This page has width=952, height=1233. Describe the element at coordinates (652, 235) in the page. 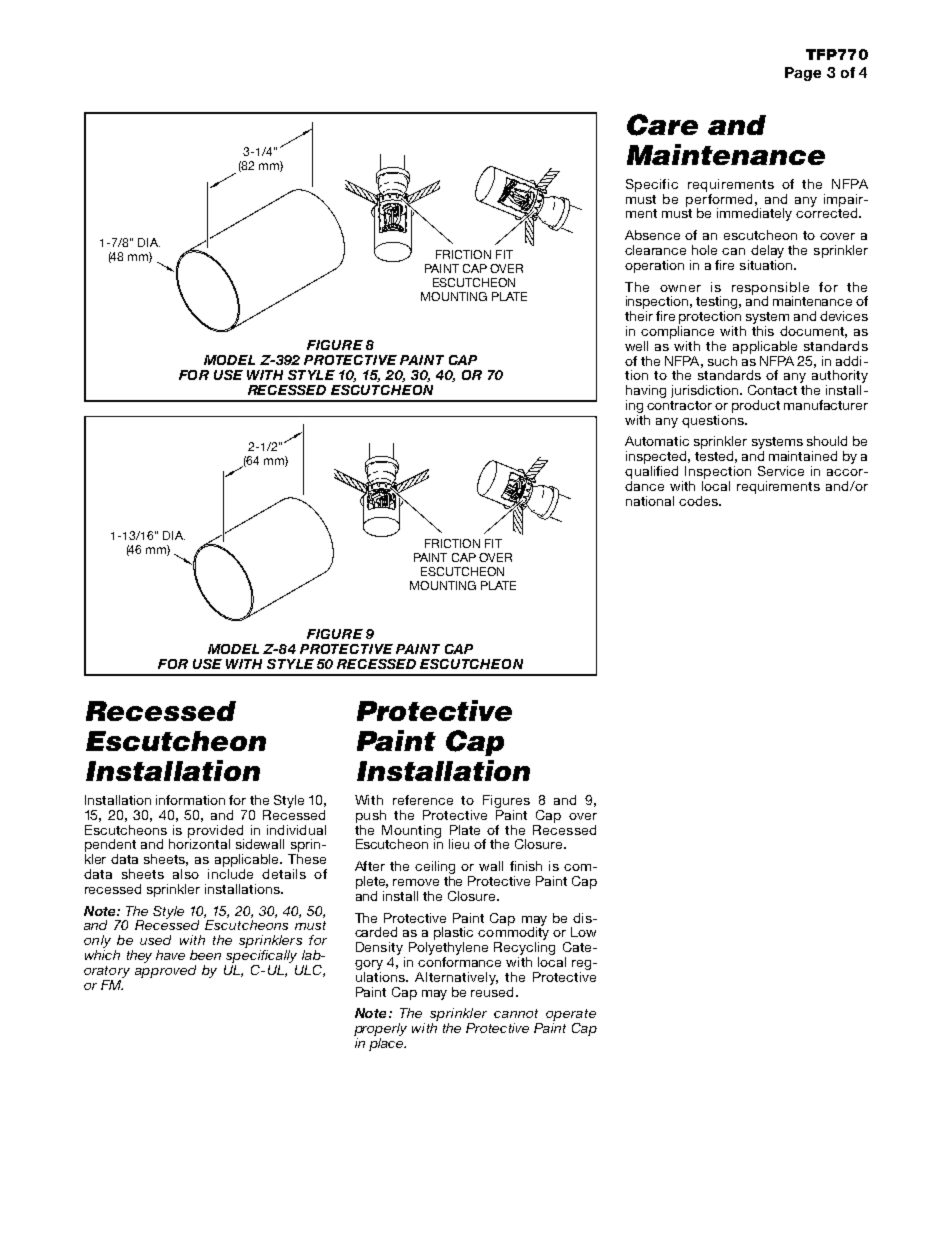

I see `Absence` at that location.
